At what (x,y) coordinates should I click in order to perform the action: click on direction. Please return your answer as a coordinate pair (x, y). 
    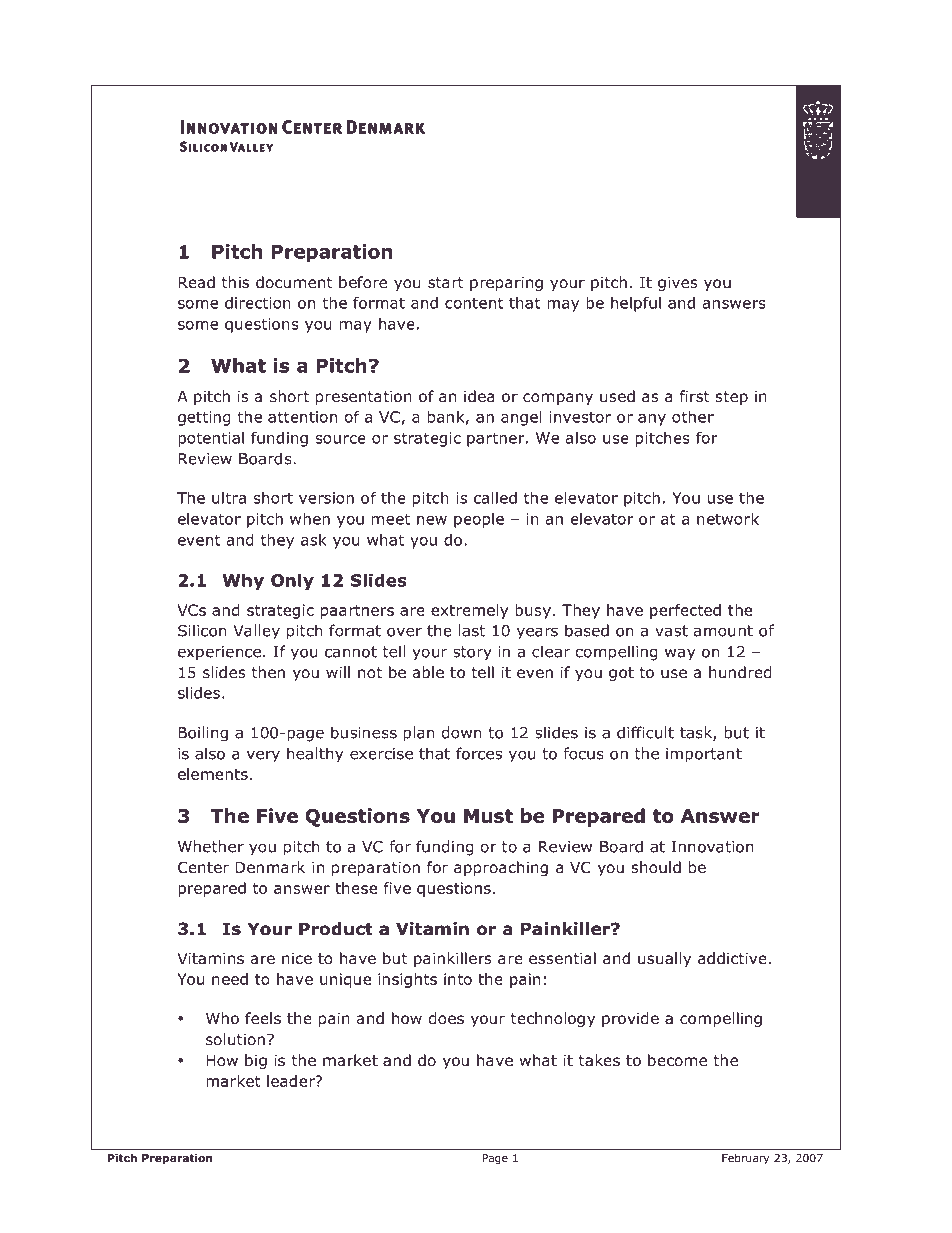
    Looking at the image, I should click on (258, 303).
